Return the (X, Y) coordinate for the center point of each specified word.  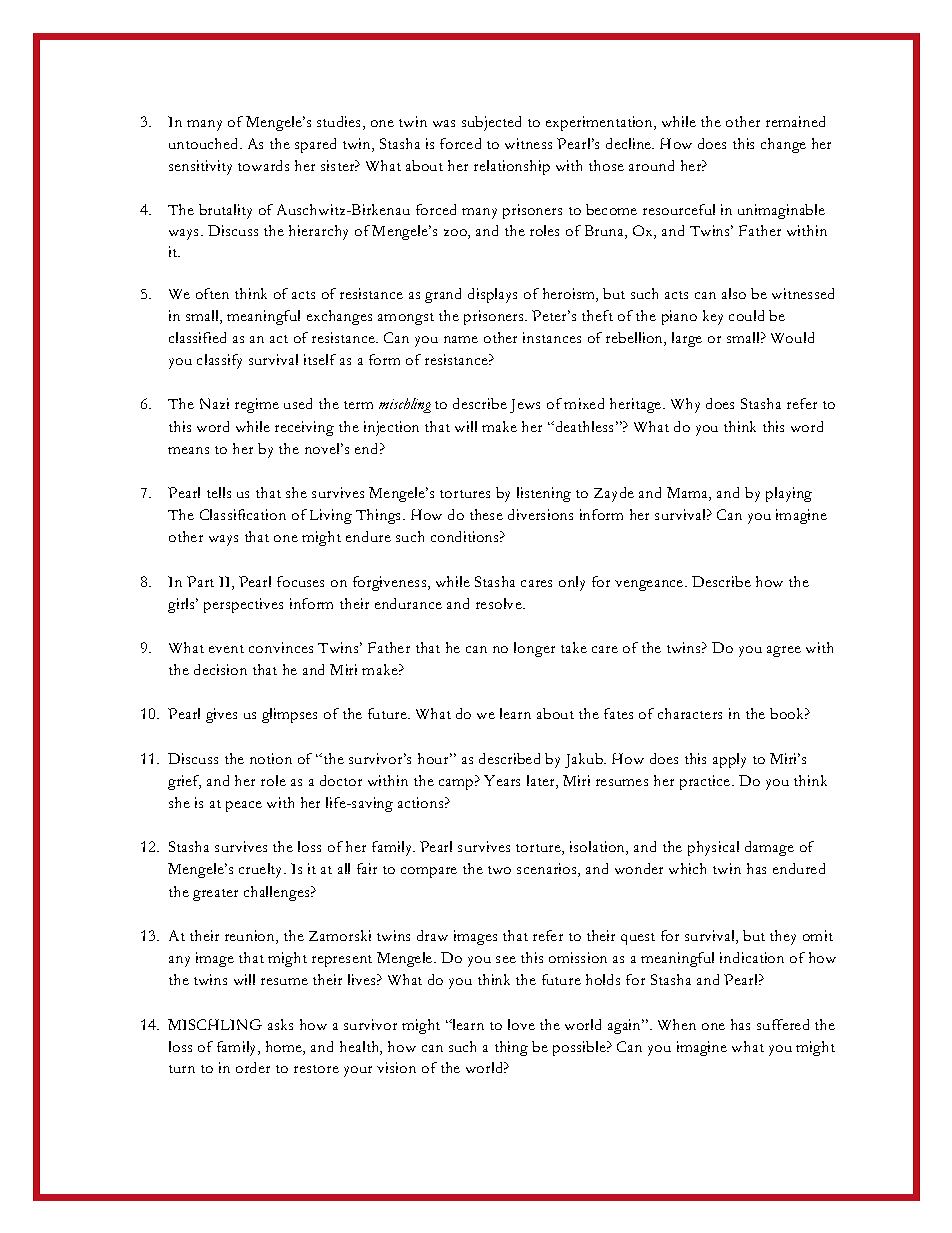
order (253, 1067)
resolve (500, 603)
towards (263, 165)
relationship (512, 167)
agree (784, 651)
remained (795, 121)
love (521, 1024)
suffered (783, 1024)
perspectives (243, 605)
